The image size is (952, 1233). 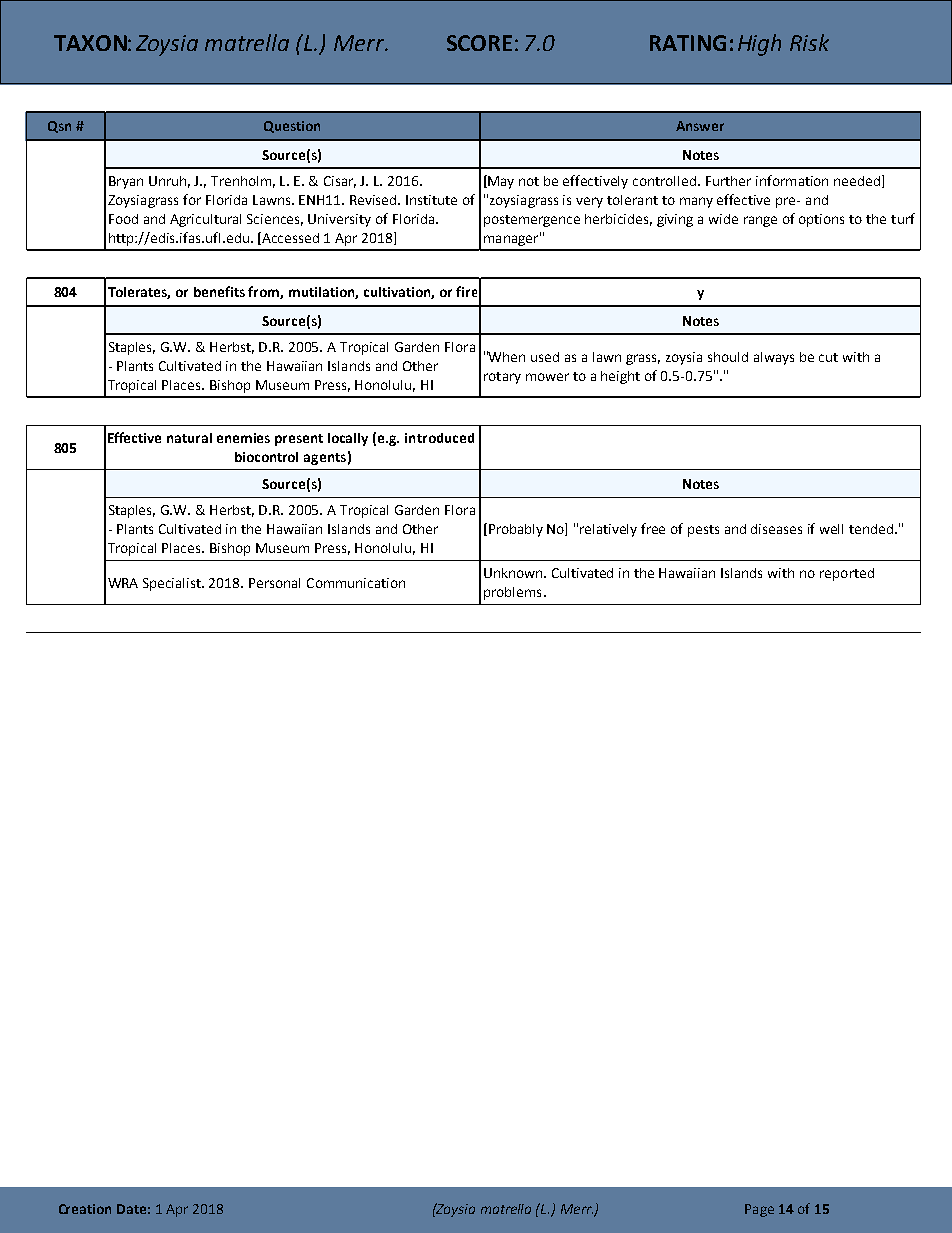 I want to click on Risk, so click(x=809, y=42).
